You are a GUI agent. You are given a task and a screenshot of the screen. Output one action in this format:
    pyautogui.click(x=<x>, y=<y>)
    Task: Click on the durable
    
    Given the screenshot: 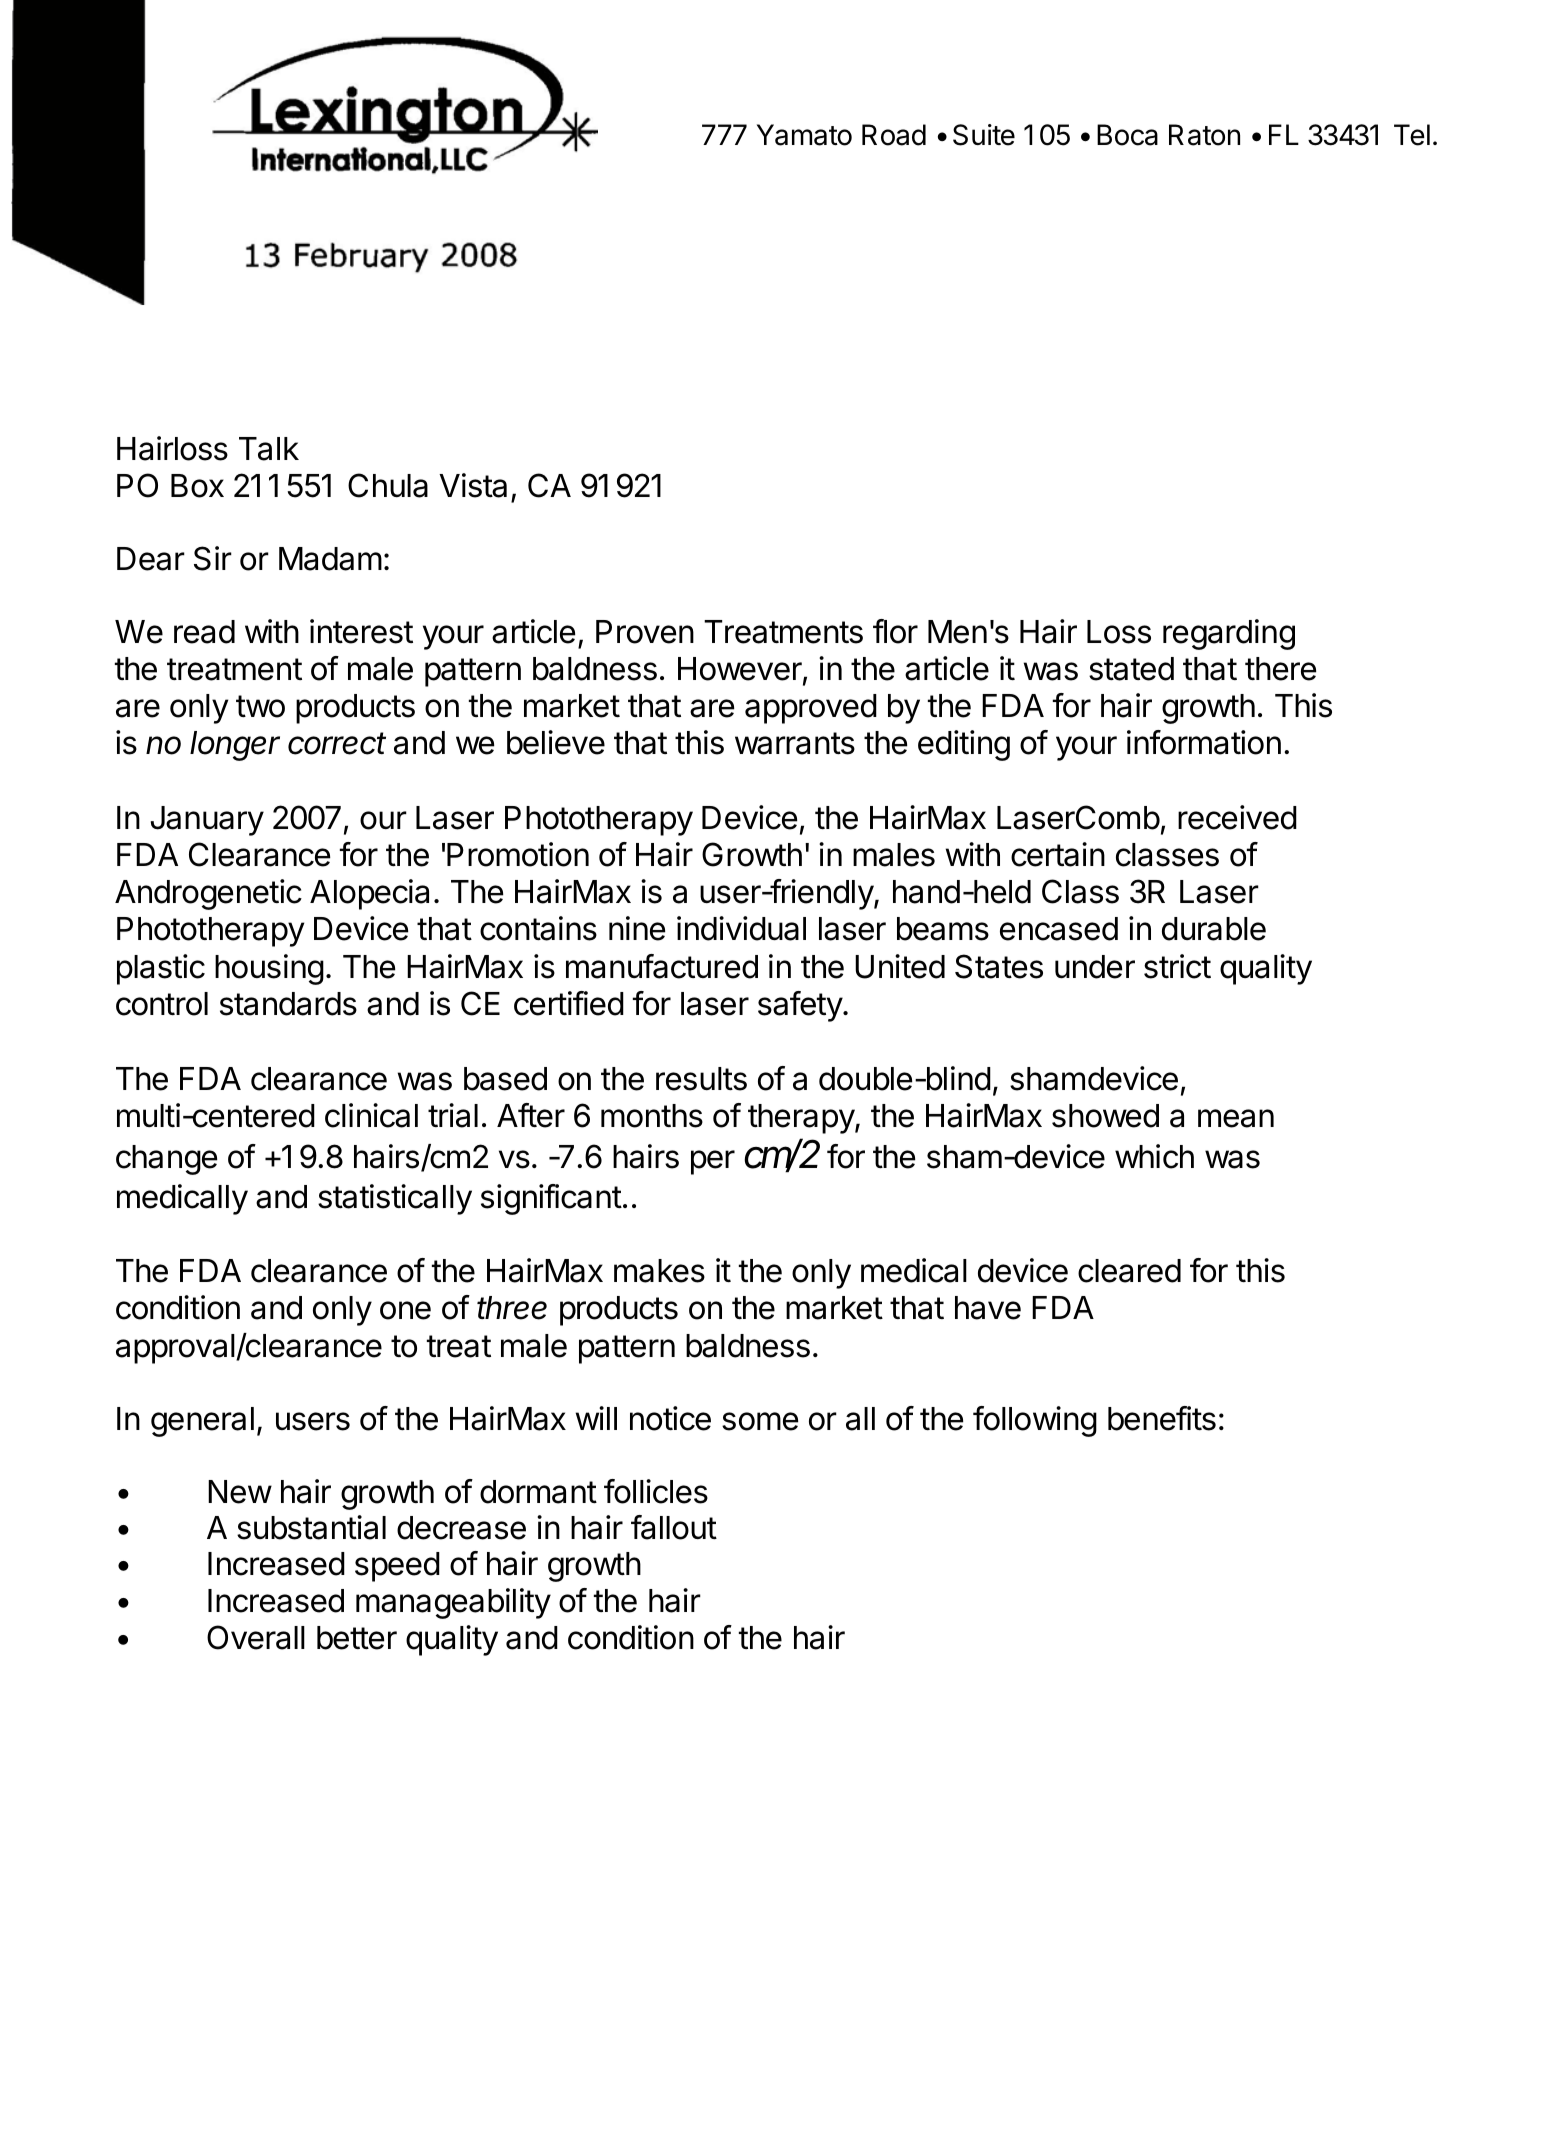 What is the action you would take?
    pyautogui.click(x=1214, y=929)
